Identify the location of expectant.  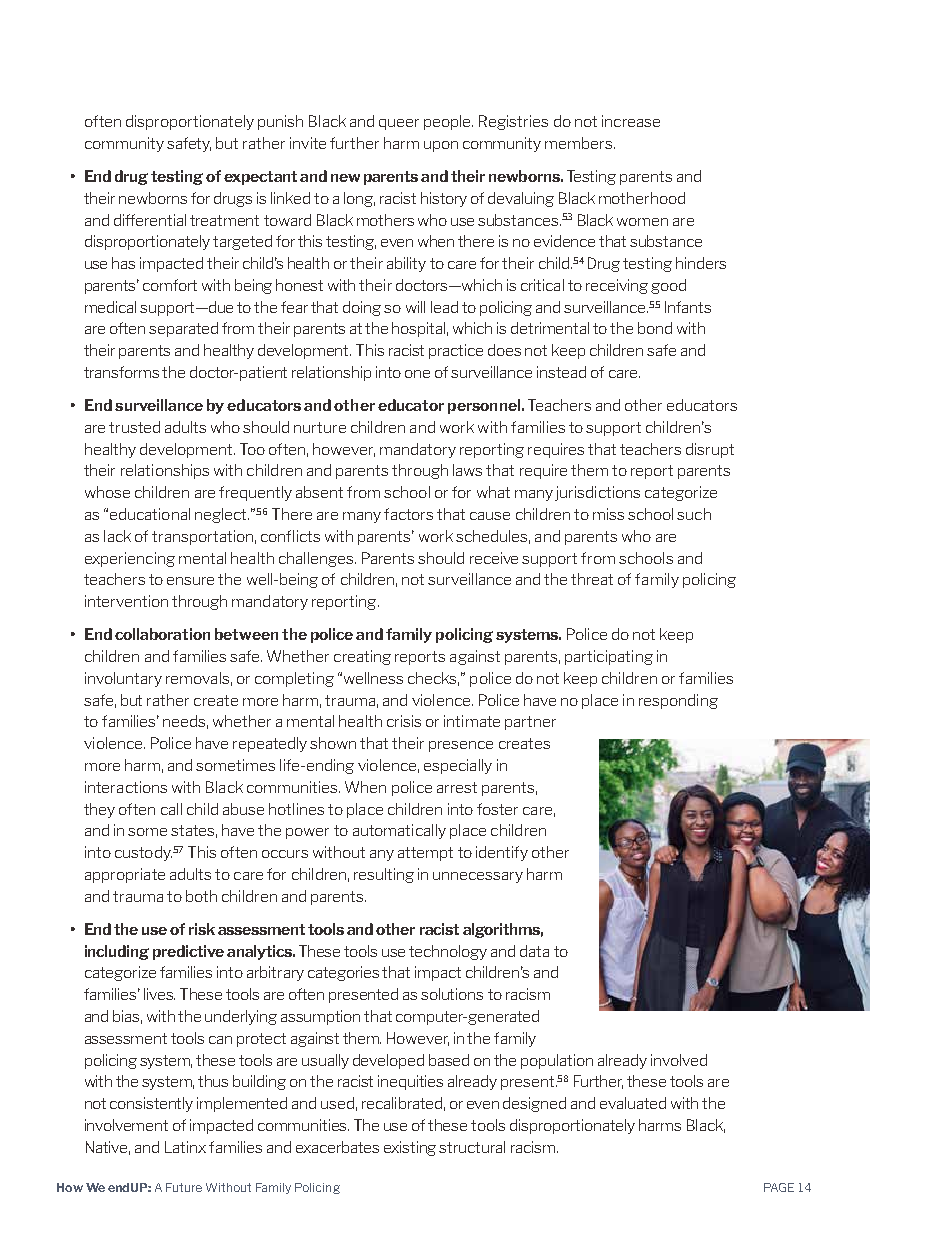
(260, 178).
